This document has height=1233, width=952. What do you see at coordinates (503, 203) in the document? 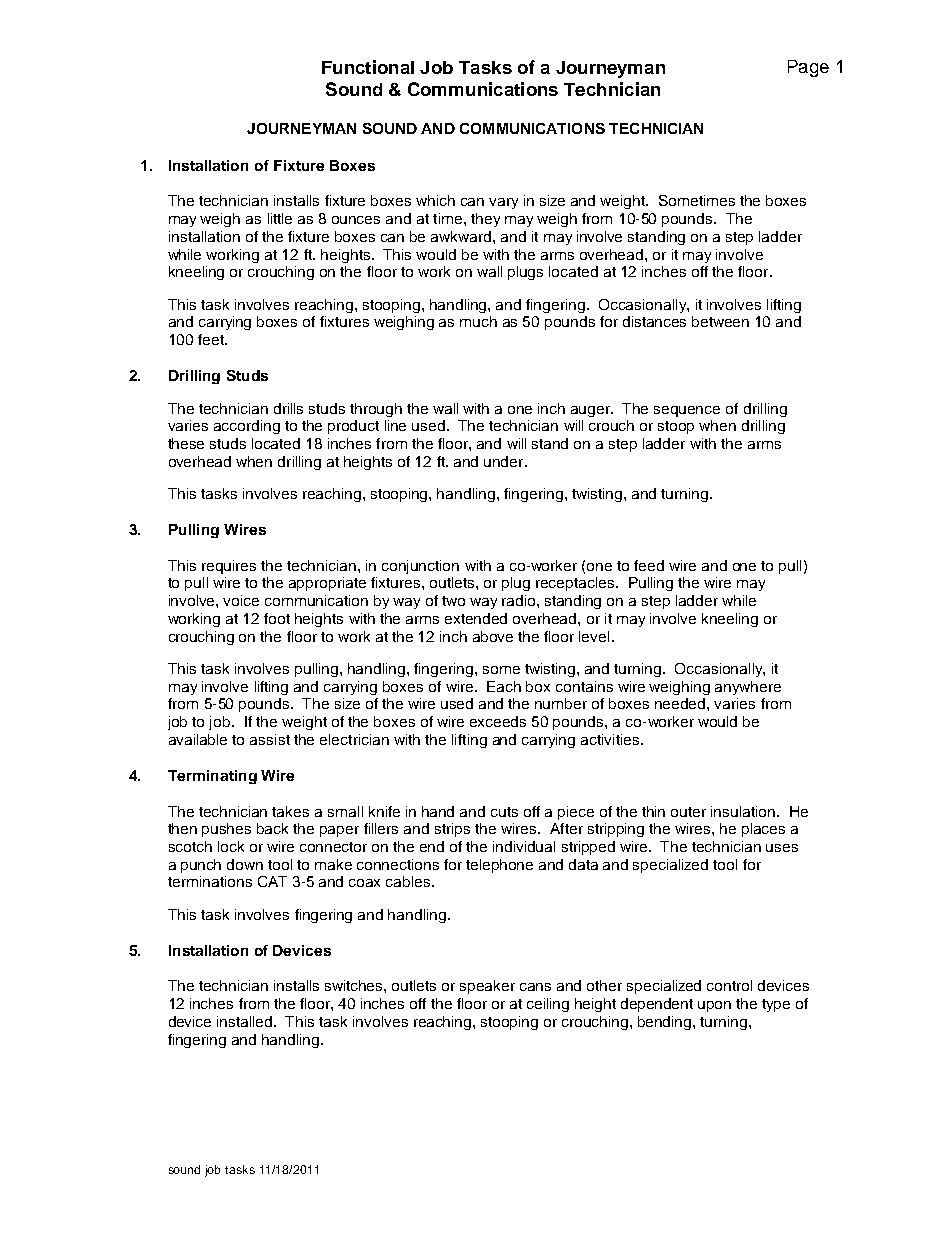
I see `vary` at bounding box center [503, 203].
